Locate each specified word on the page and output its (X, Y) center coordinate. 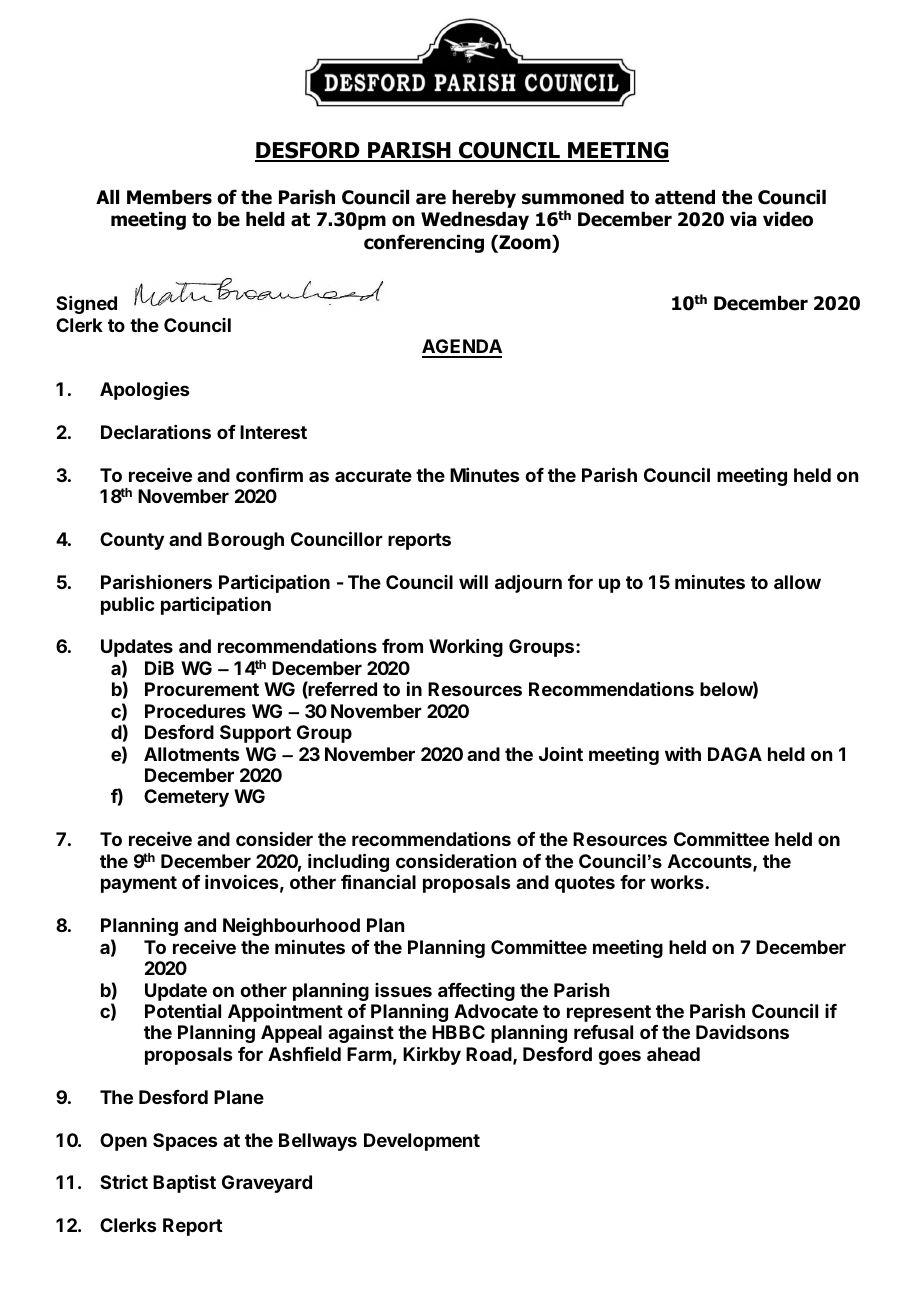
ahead (673, 1054)
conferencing (424, 243)
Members (169, 197)
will (473, 582)
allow (797, 582)
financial (378, 881)
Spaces (185, 1142)
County (132, 541)
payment (139, 884)
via (743, 219)
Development (422, 1142)
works (677, 882)
